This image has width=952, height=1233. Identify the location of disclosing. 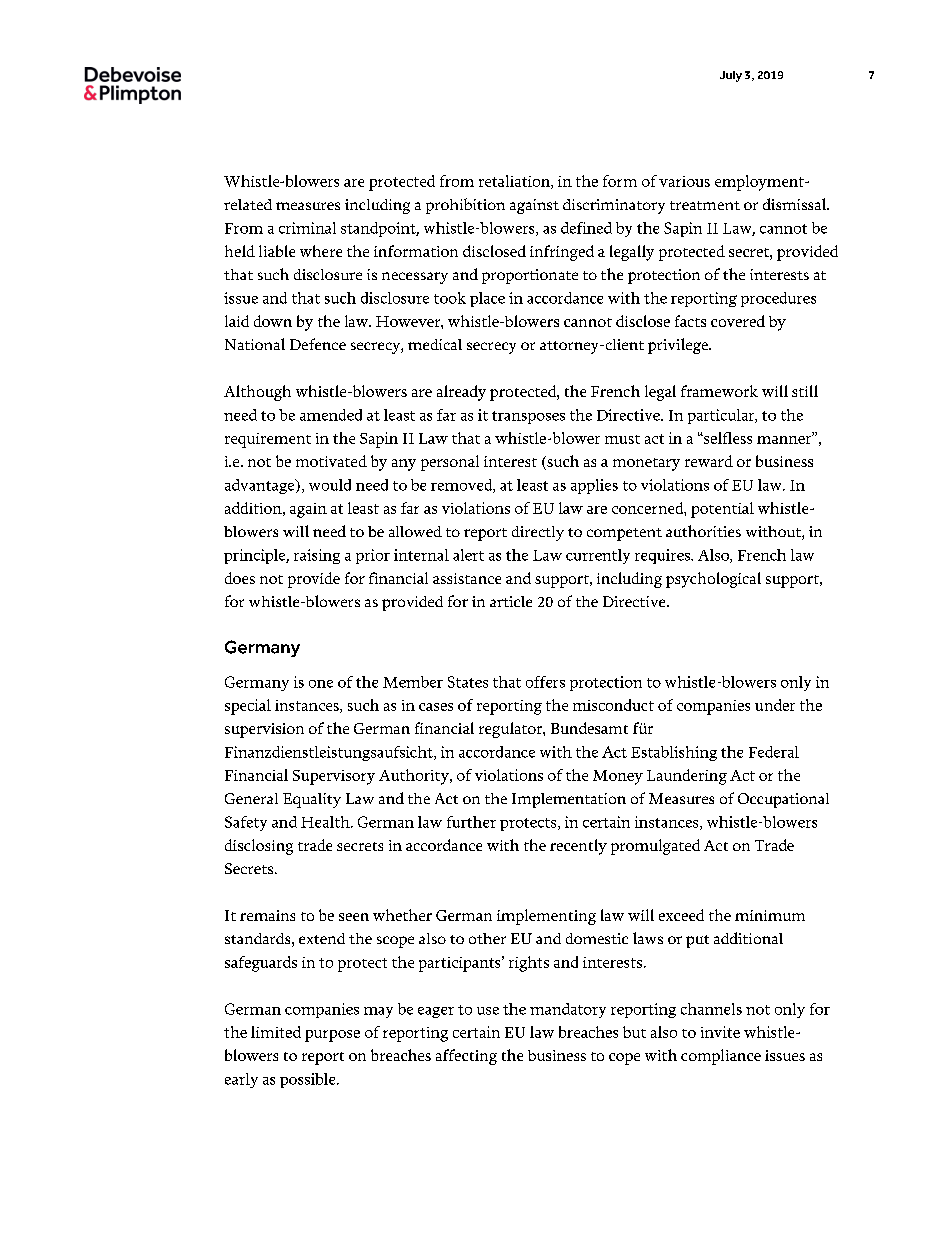
(259, 847).
